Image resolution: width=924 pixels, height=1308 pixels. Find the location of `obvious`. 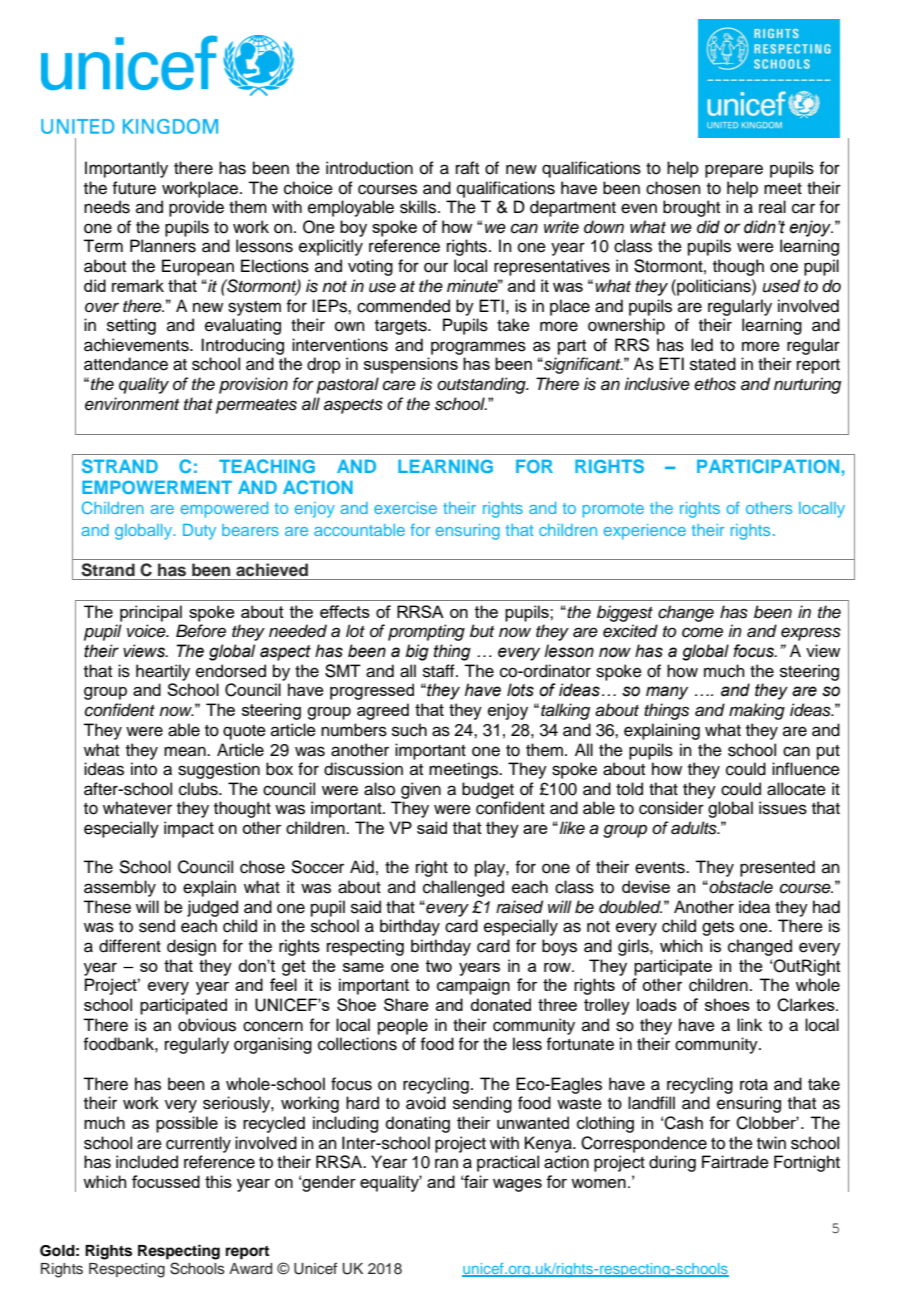

obvious is located at coordinates (207, 1025).
